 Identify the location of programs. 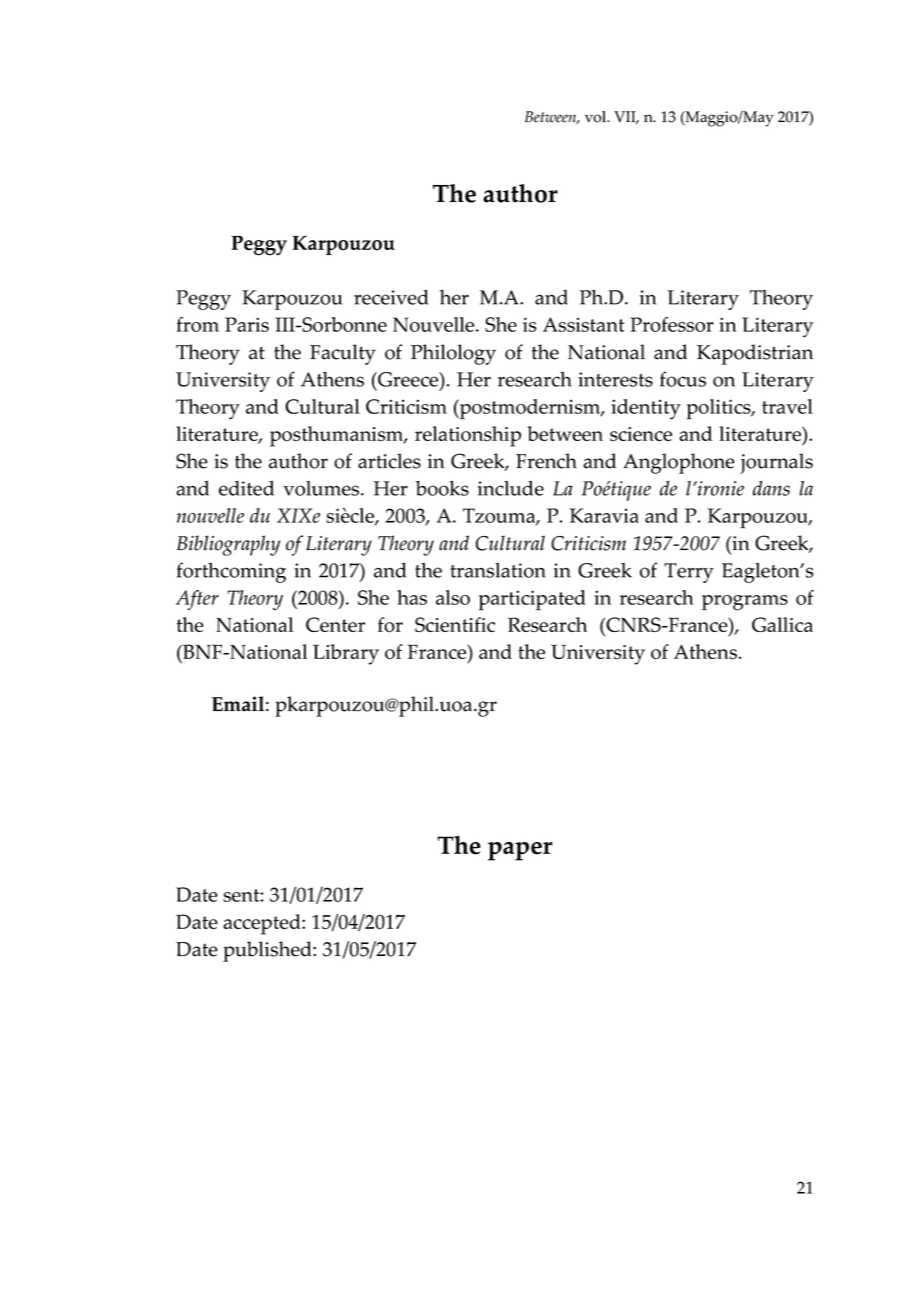
(745, 603).
